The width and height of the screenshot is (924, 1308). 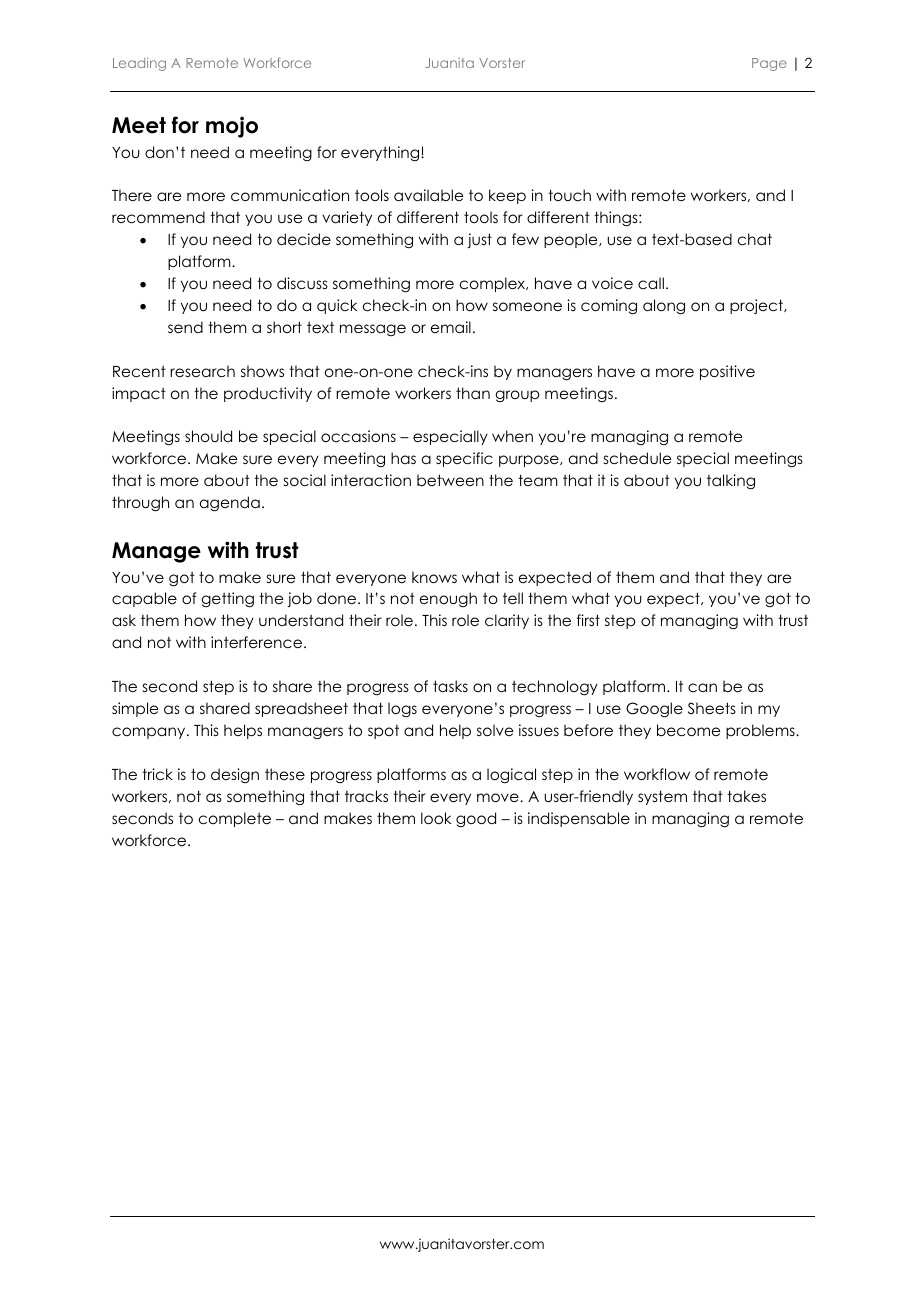 I want to click on mojo, so click(x=232, y=127).
